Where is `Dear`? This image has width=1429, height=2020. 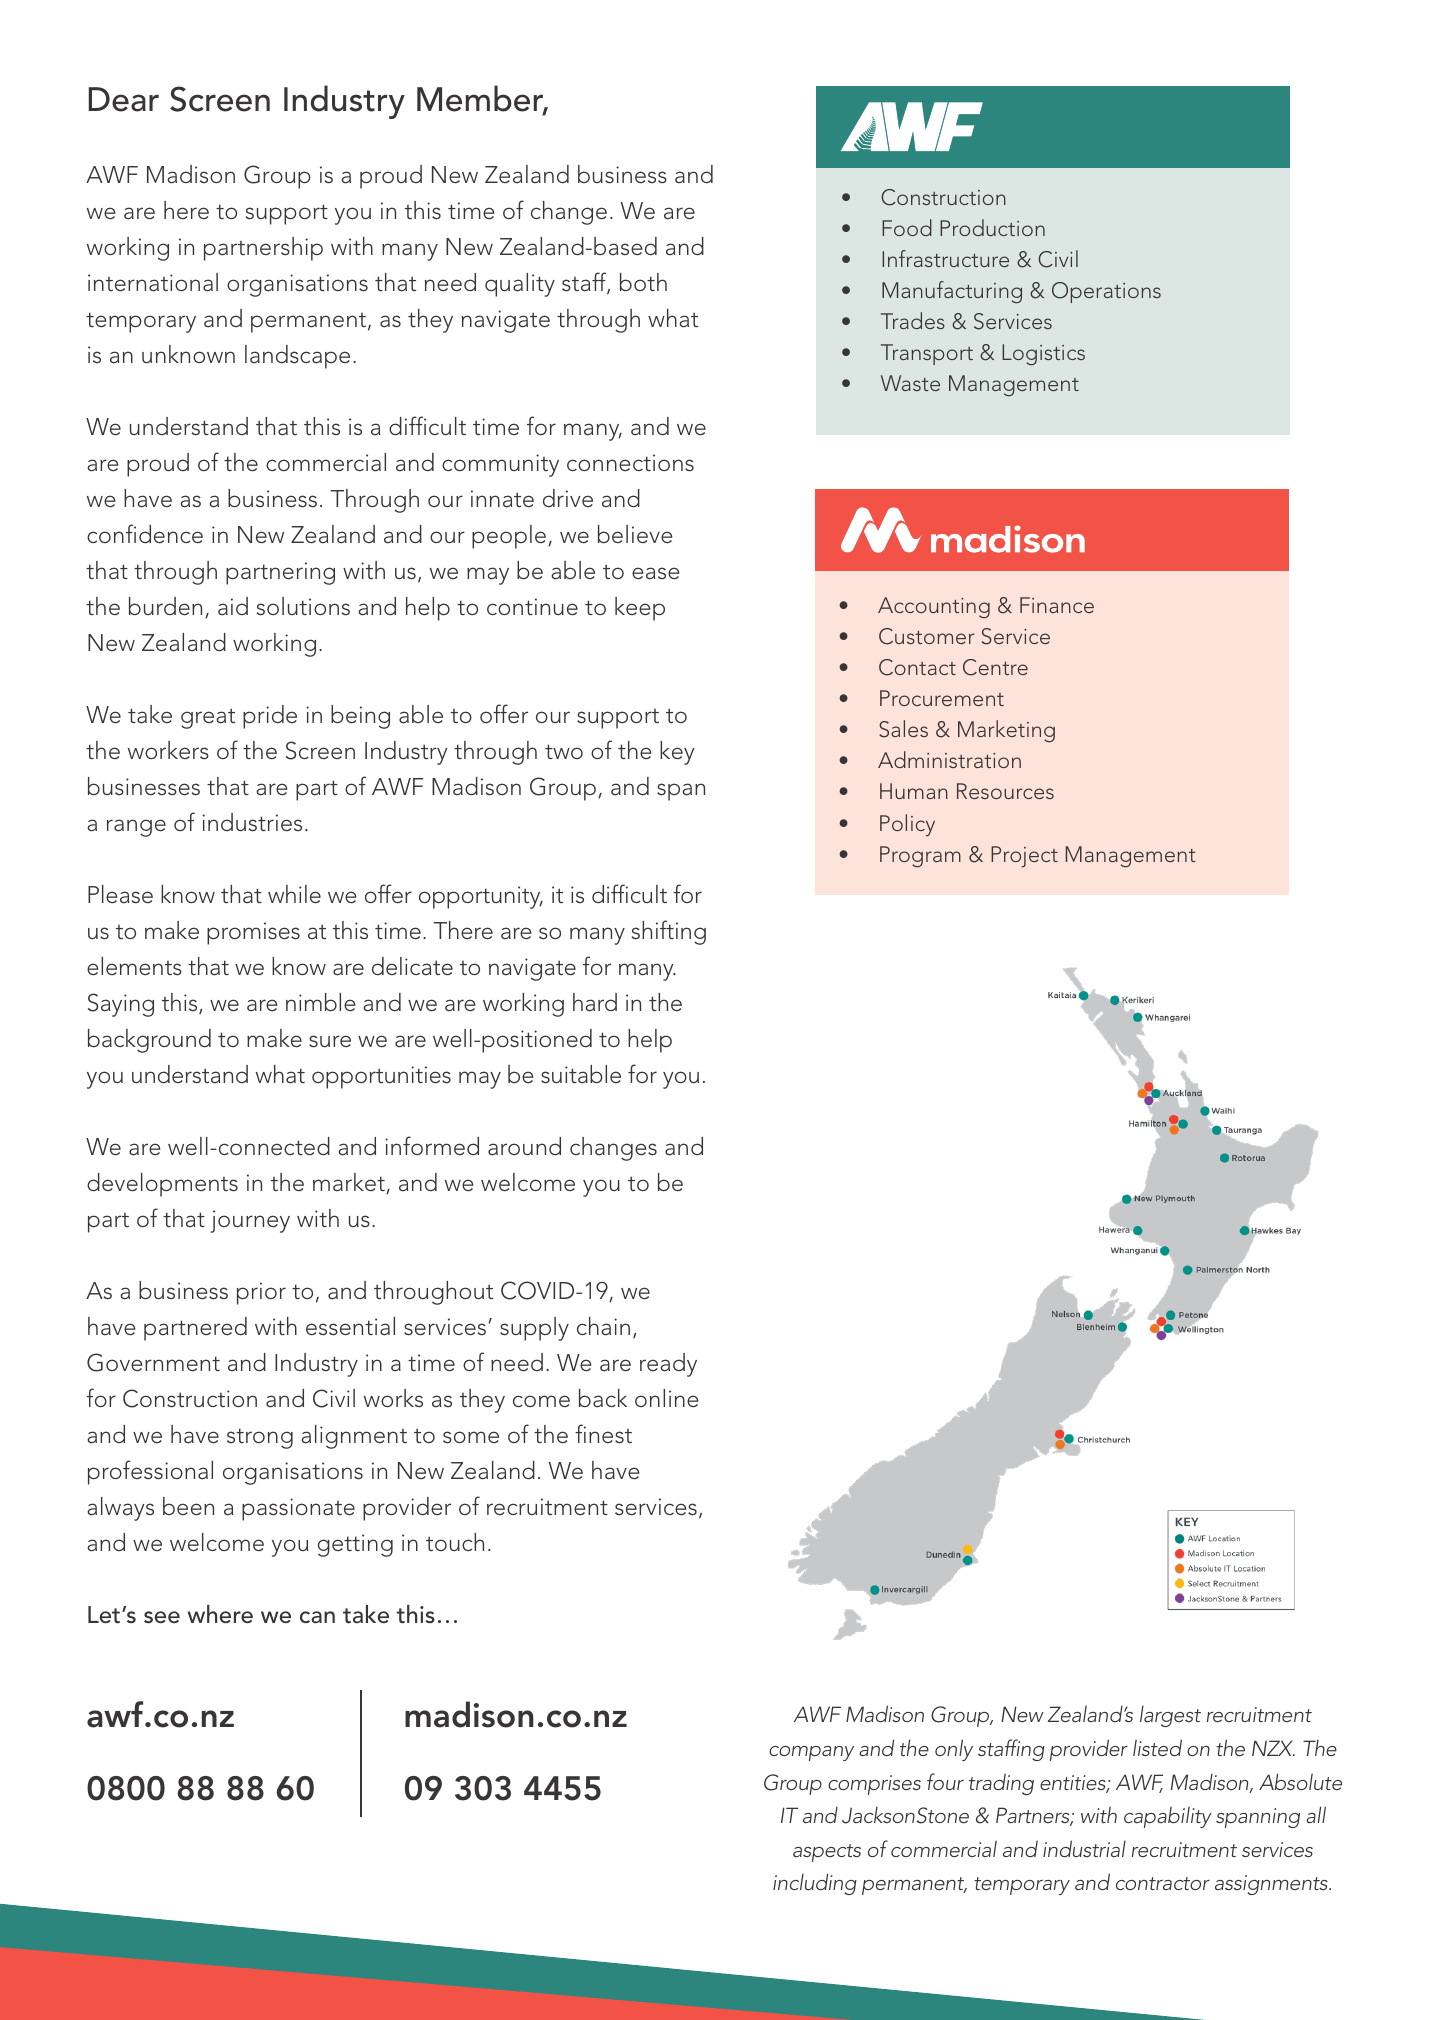
Dear is located at coordinates (124, 99).
